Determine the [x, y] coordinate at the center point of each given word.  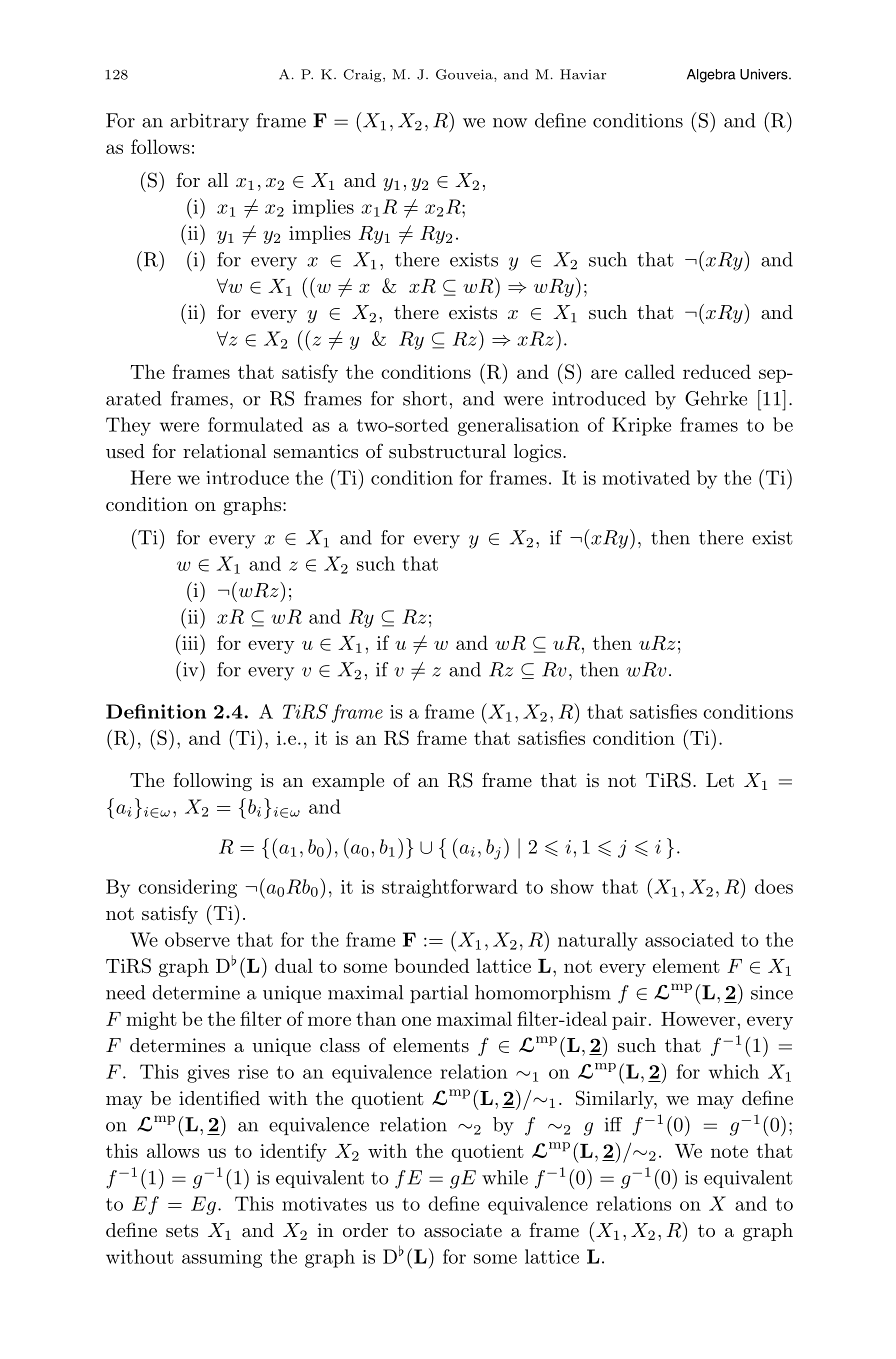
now [510, 123]
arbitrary [209, 122]
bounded [431, 965]
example [348, 782]
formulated [255, 424]
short [425, 398]
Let [720, 780]
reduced [717, 371]
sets [182, 1230]
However [698, 1019]
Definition [156, 711]
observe [197, 939]
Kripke [641, 426]
